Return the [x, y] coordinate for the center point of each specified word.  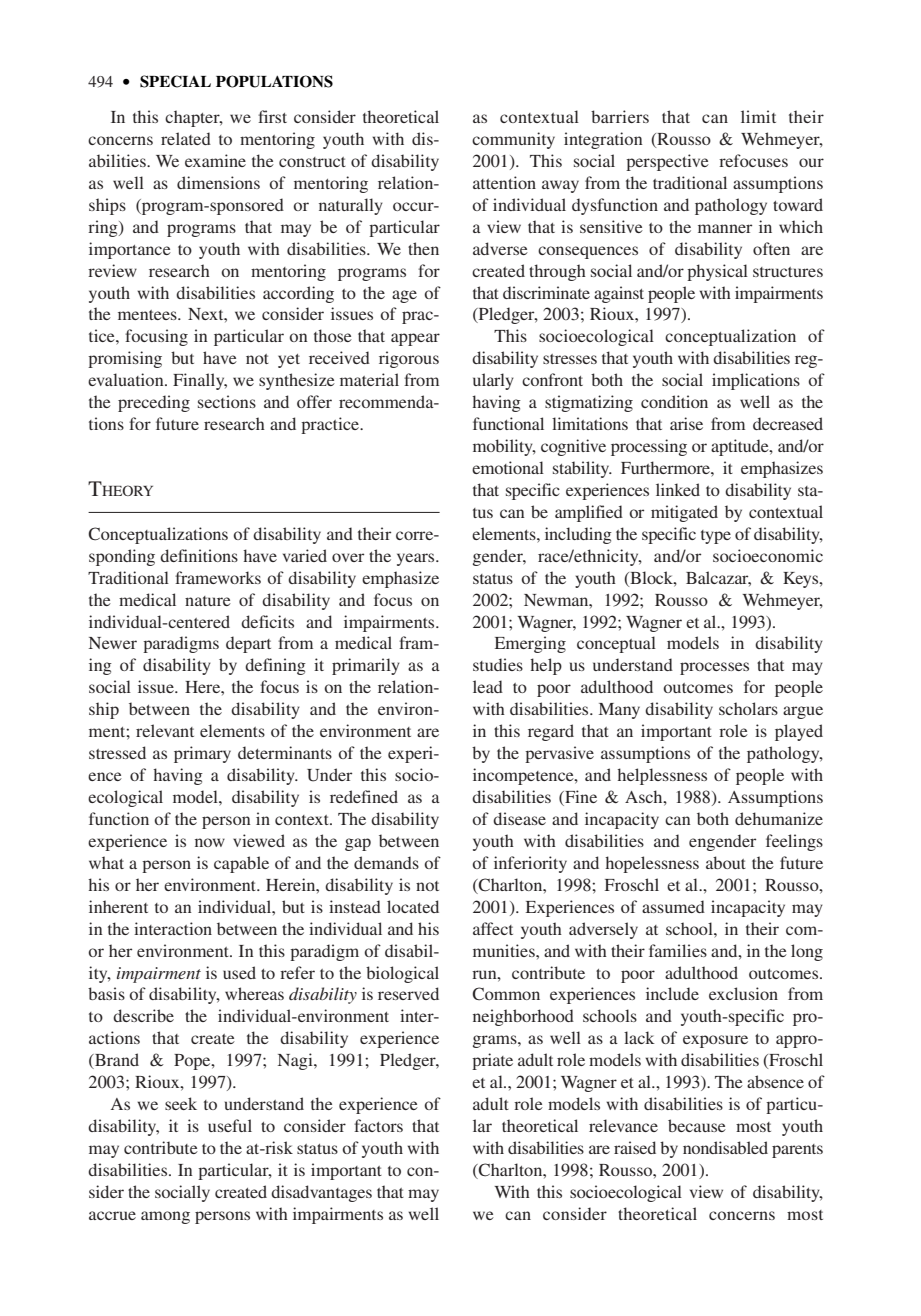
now [210, 842]
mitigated [684, 513]
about [726, 862]
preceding [154, 403]
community [513, 140]
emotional [508, 467]
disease [519, 818]
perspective [667, 162]
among [165, 1217]
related [186, 138]
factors [378, 1125]
